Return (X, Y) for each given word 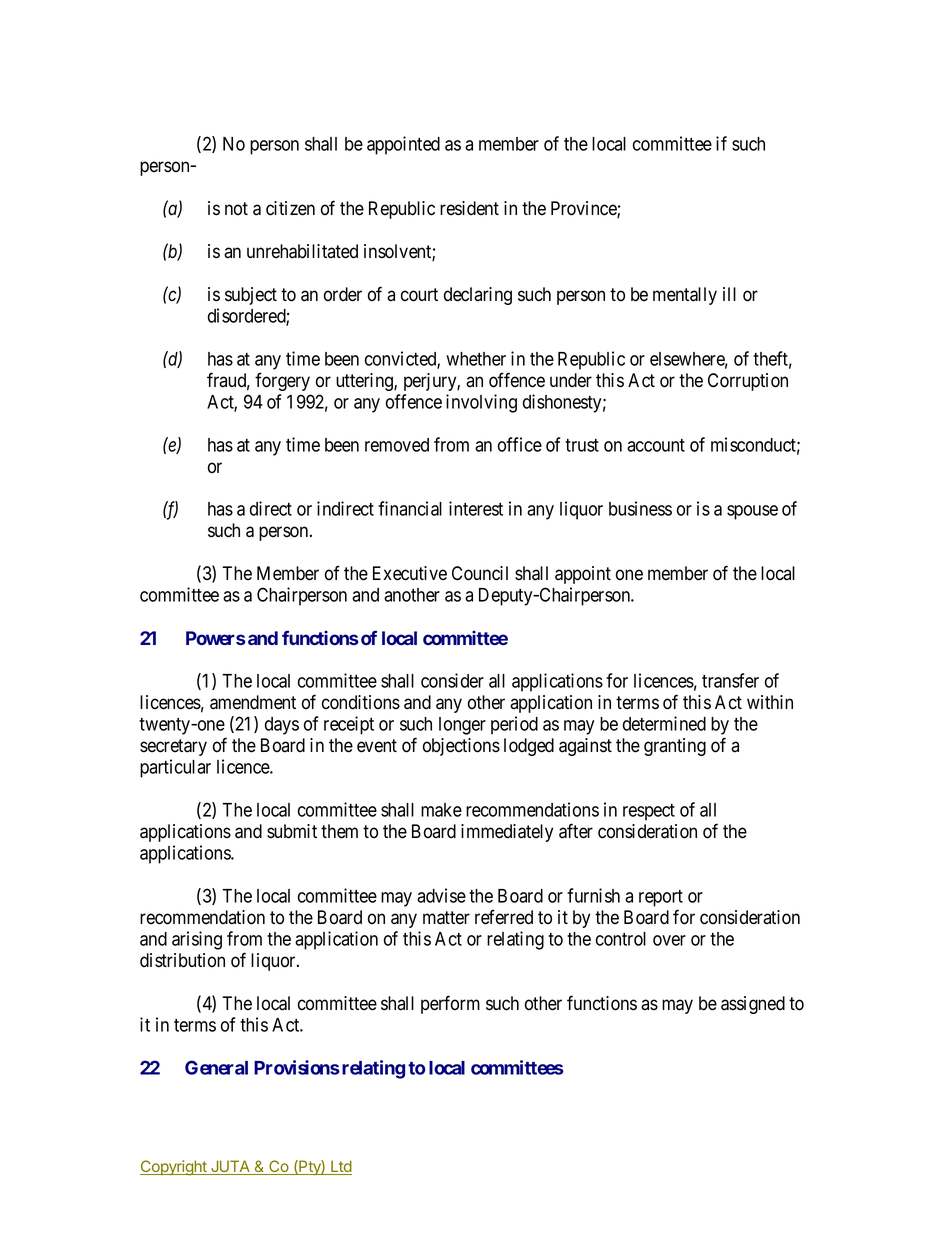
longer (462, 726)
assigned (753, 1005)
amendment (253, 702)
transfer (730, 680)
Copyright (174, 1168)
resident (469, 208)
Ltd (340, 1167)
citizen (290, 208)
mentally (685, 296)
